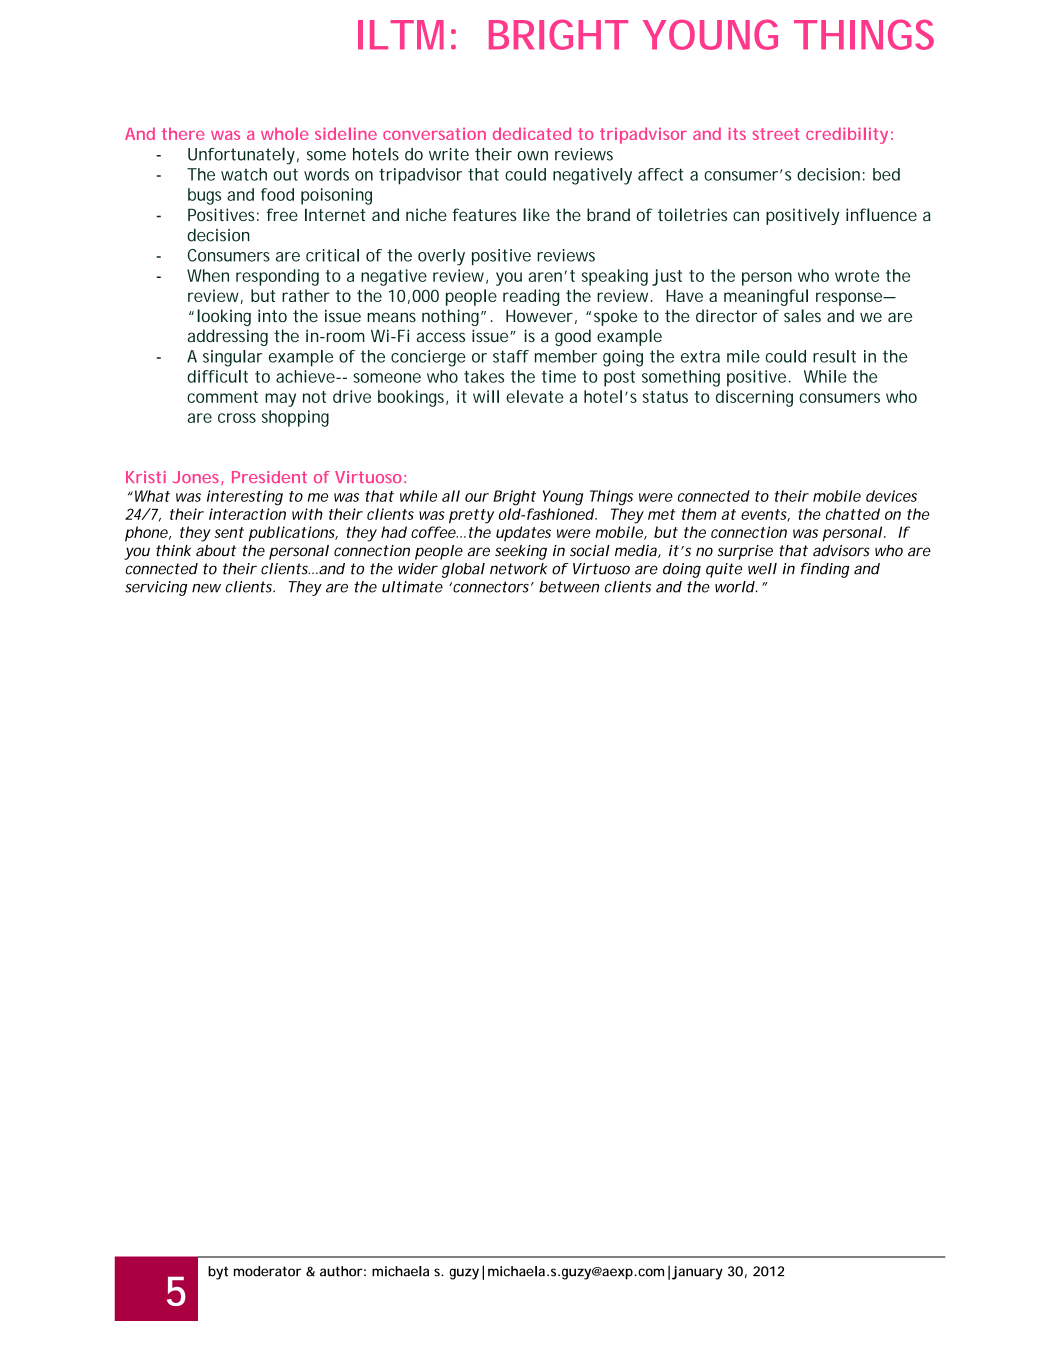  I want to click on watch, so click(244, 174).
